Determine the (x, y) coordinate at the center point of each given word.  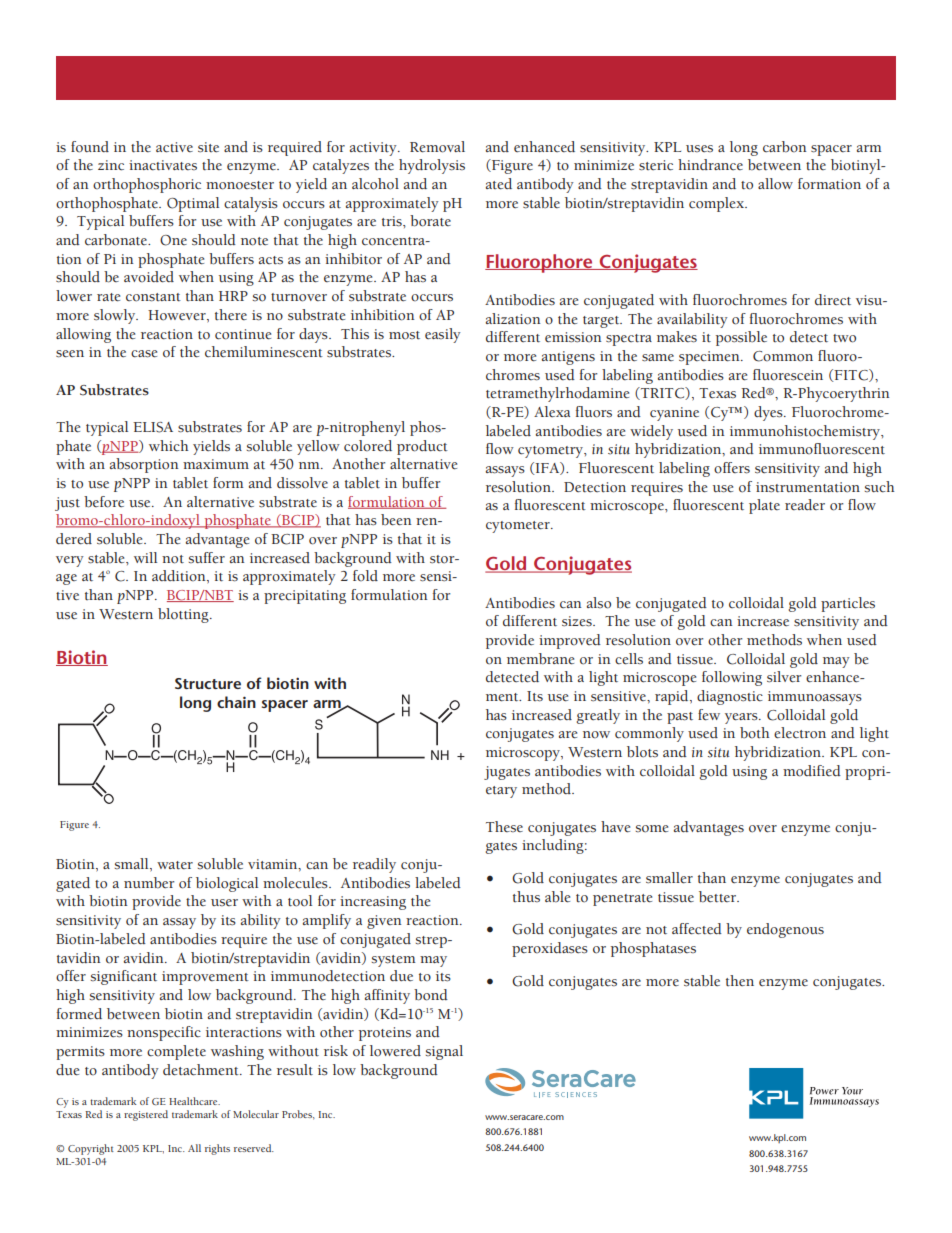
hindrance (710, 164)
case (144, 354)
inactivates (163, 165)
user (224, 902)
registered (146, 1115)
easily (443, 335)
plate (764, 506)
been (396, 520)
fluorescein (788, 375)
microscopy (524, 754)
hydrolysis (432, 166)
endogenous (785, 930)
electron (800, 733)
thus (526, 896)
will (145, 557)
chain (236, 702)
